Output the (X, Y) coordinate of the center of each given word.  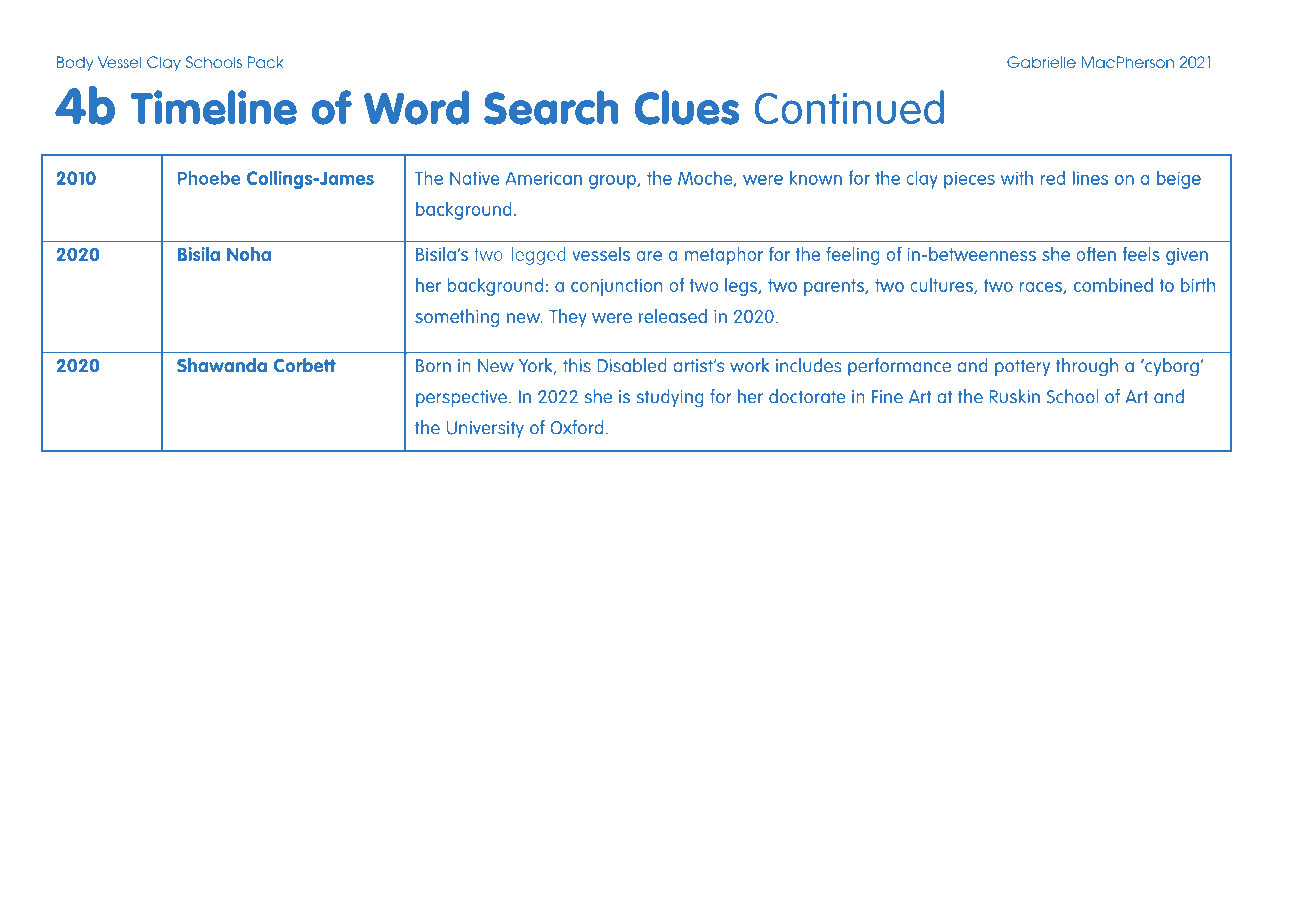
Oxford (576, 427)
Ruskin (1015, 396)
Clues (687, 107)
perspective (461, 398)
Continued (849, 107)
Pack (265, 62)
